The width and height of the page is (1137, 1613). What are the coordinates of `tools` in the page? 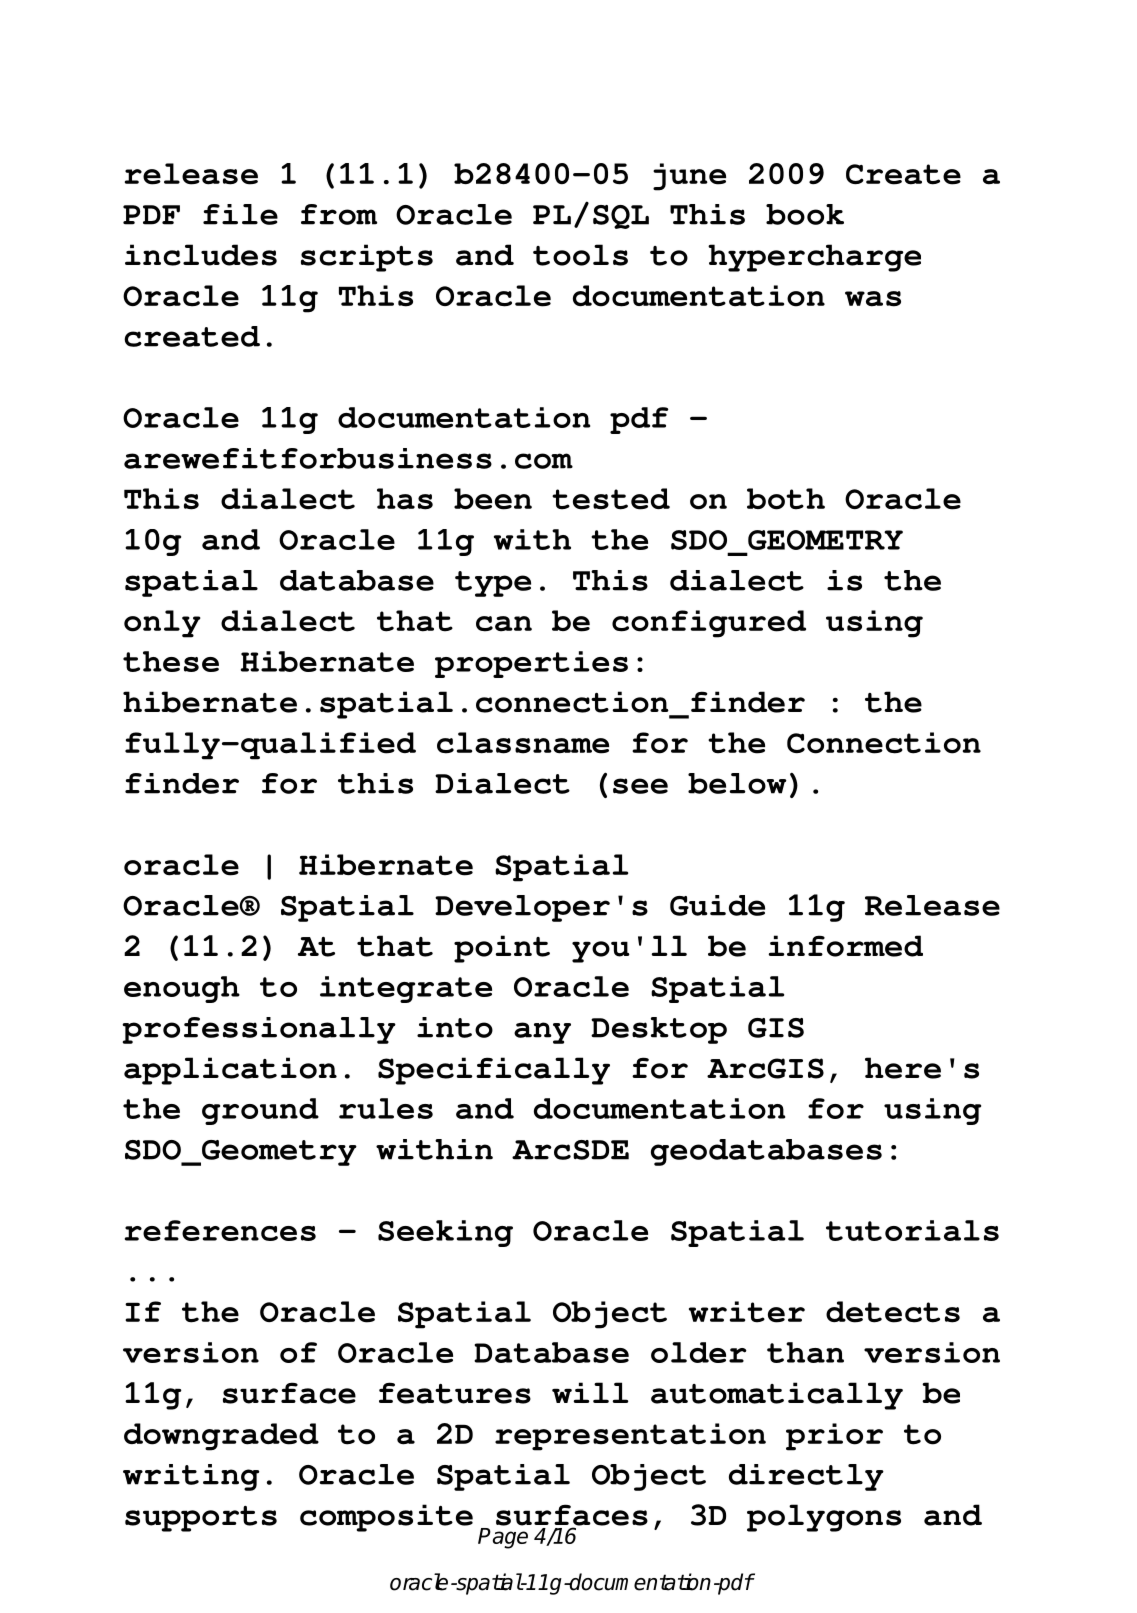 It's located at (580, 255).
